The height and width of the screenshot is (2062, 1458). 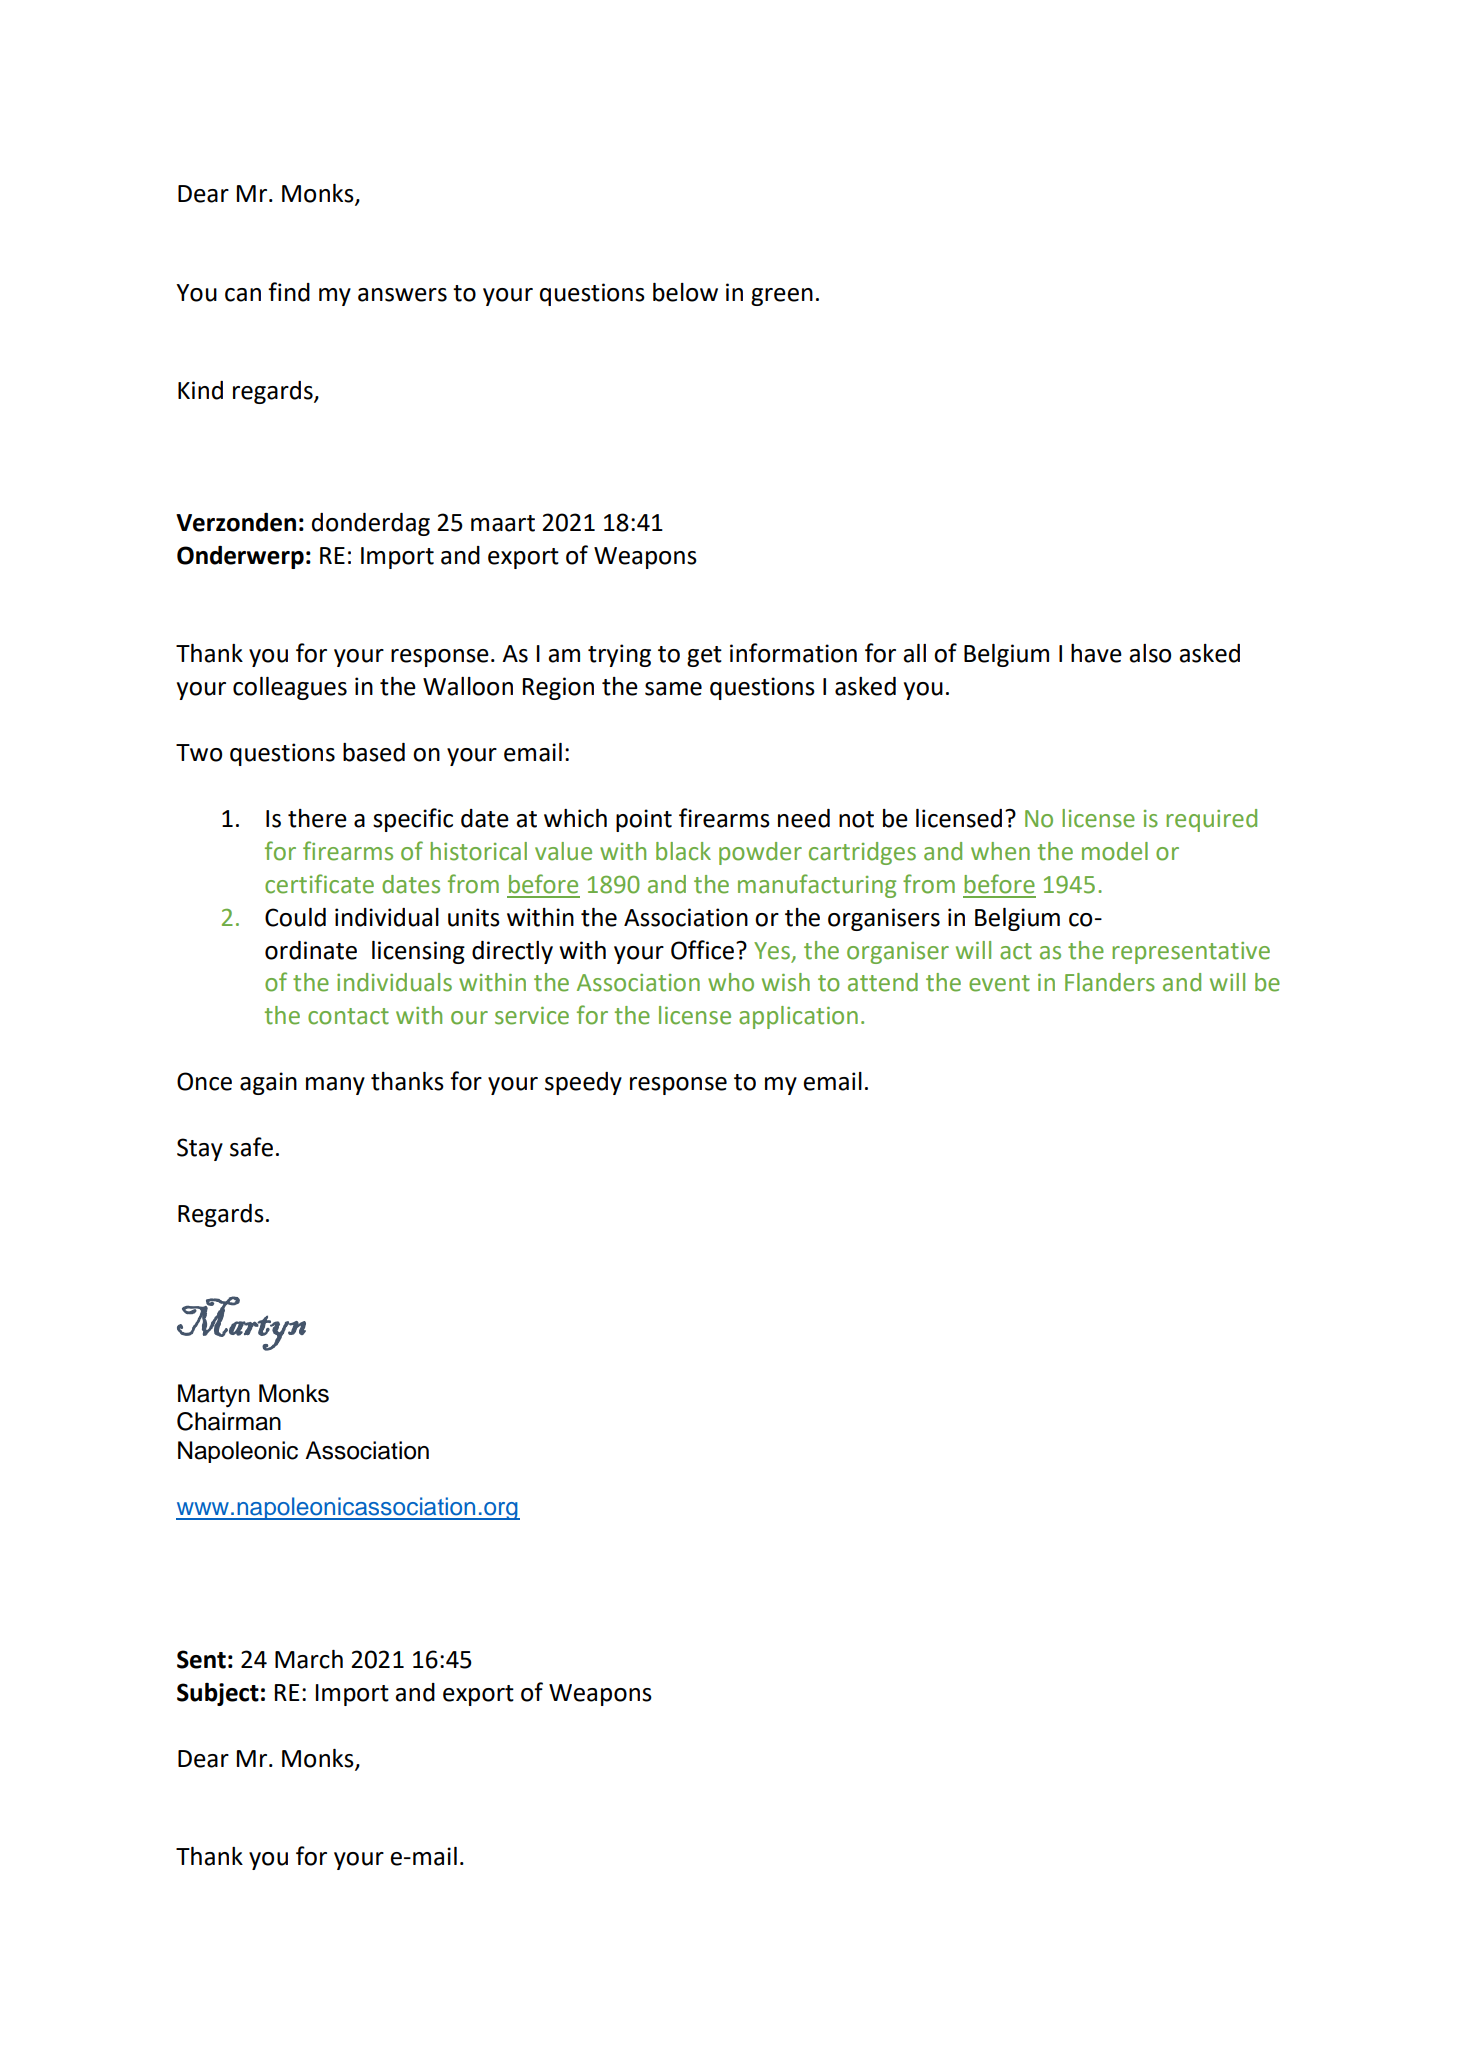 I want to click on March, so click(x=309, y=1659).
